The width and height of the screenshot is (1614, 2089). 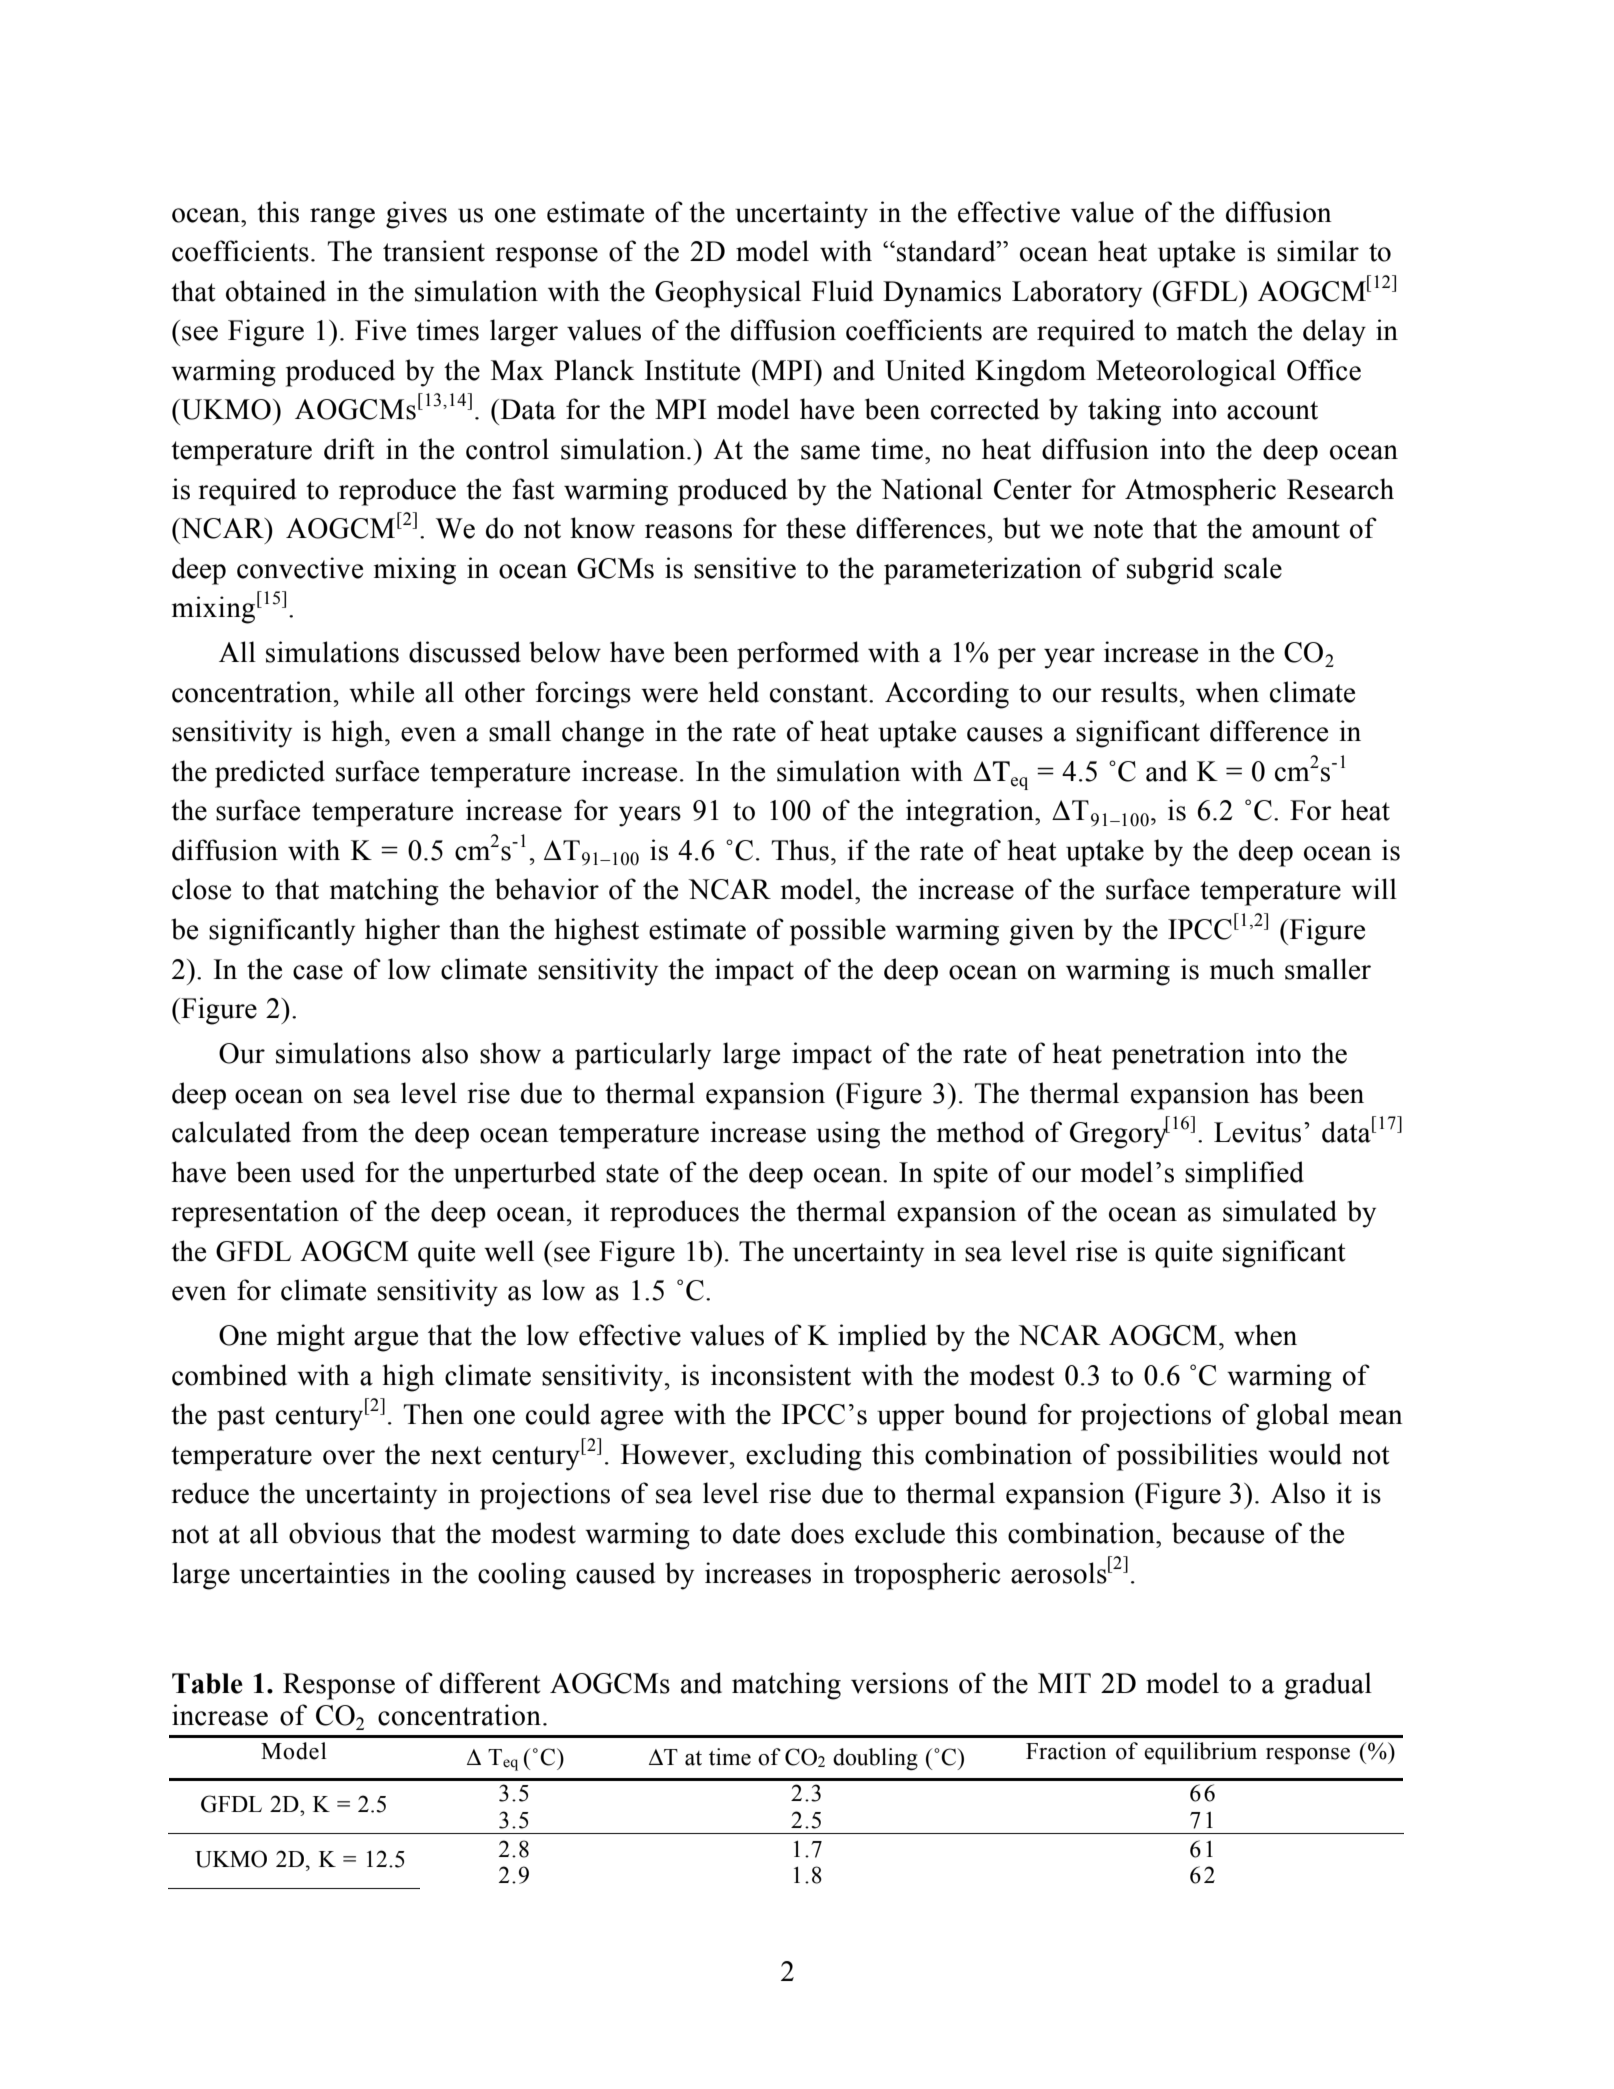 What do you see at coordinates (342, 218) in the screenshot?
I see `range` at bounding box center [342, 218].
